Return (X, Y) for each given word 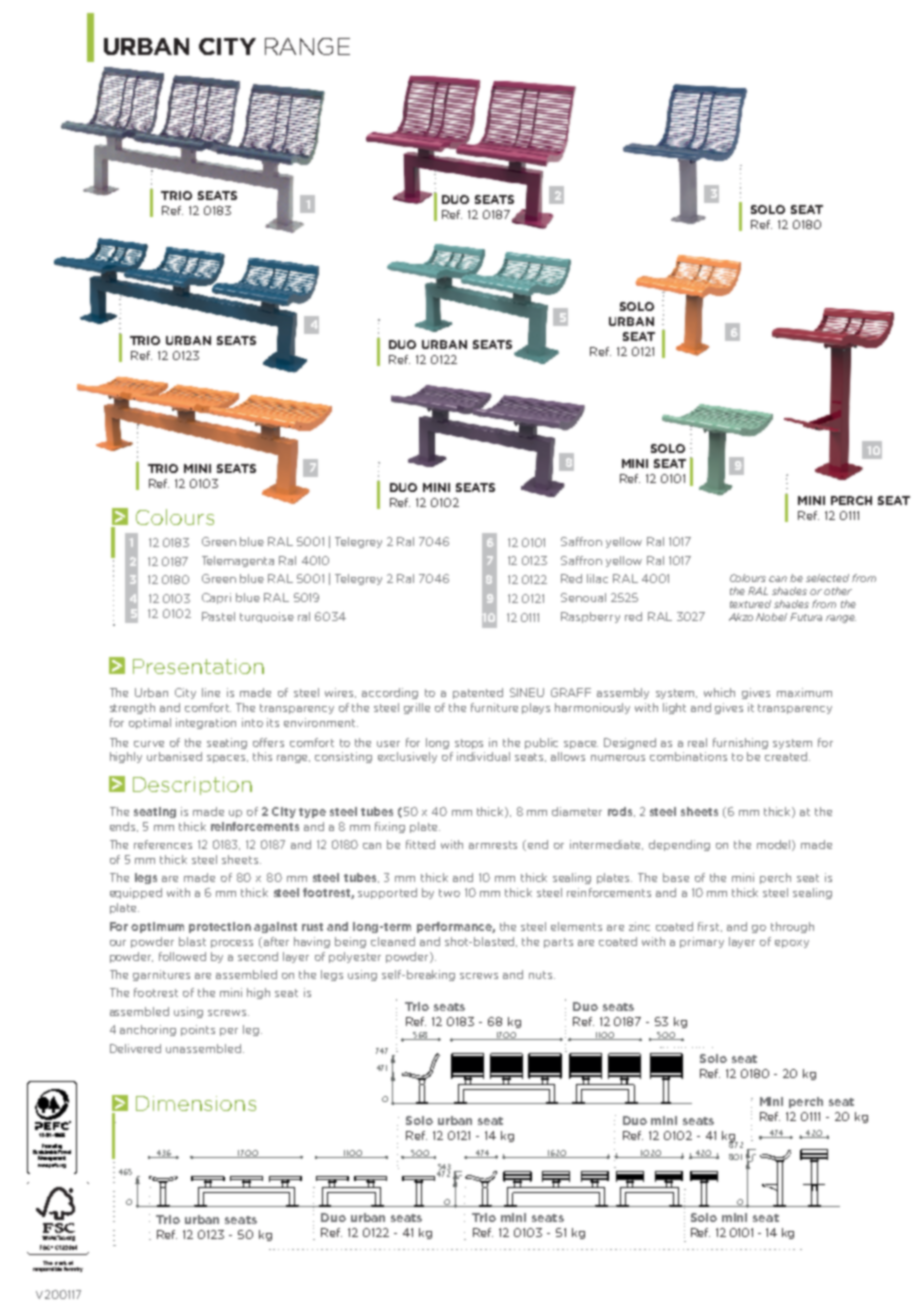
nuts (542, 975)
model (775, 845)
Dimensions (196, 1103)
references (163, 844)
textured (750, 604)
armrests (493, 845)
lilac (597, 578)
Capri (216, 598)
